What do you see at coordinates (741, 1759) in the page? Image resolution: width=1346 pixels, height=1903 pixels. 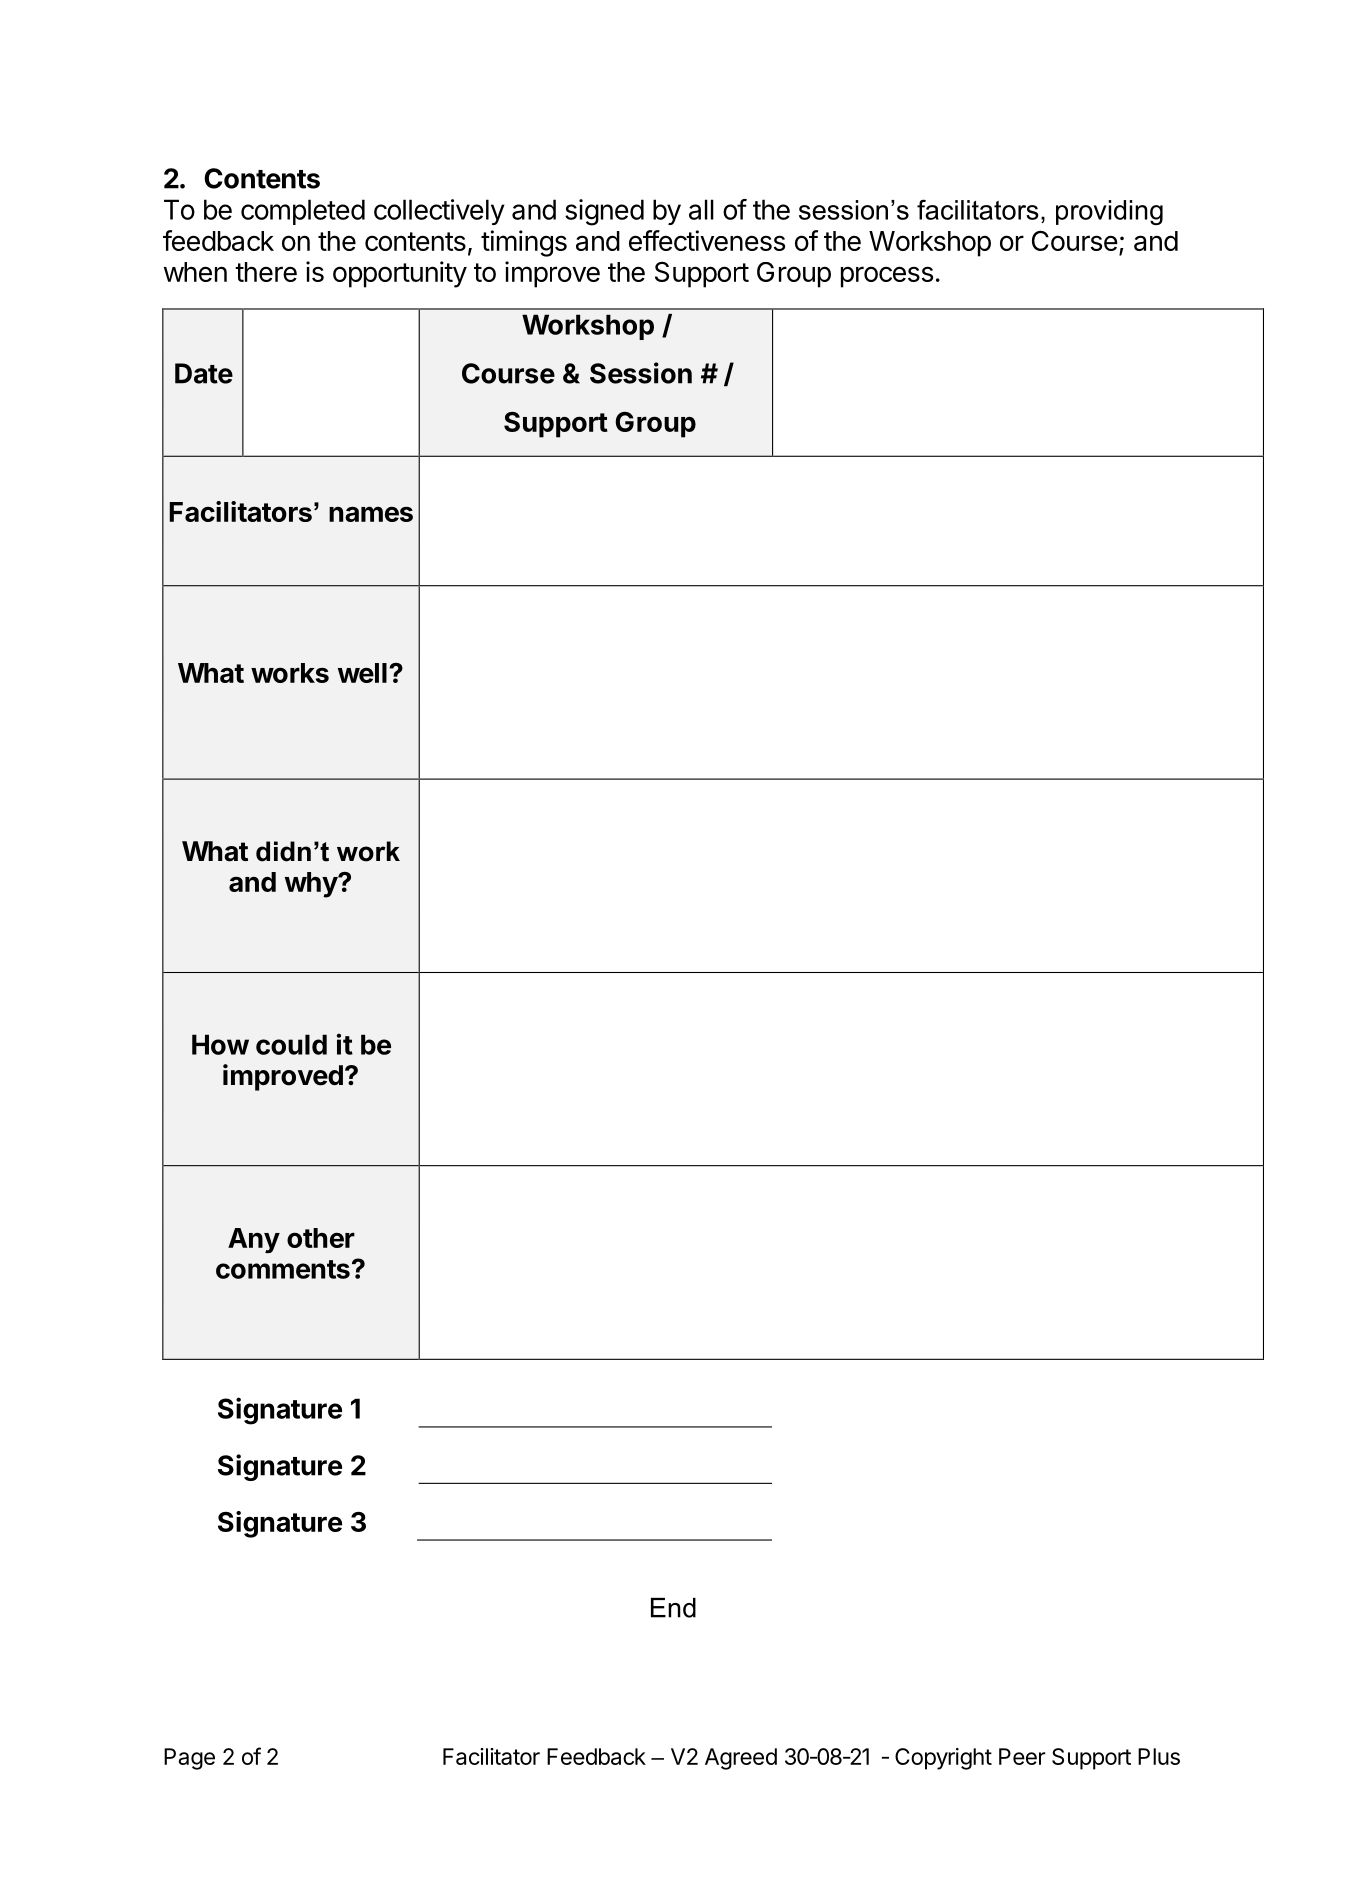 I see `Agreed` at bounding box center [741, 1759].
